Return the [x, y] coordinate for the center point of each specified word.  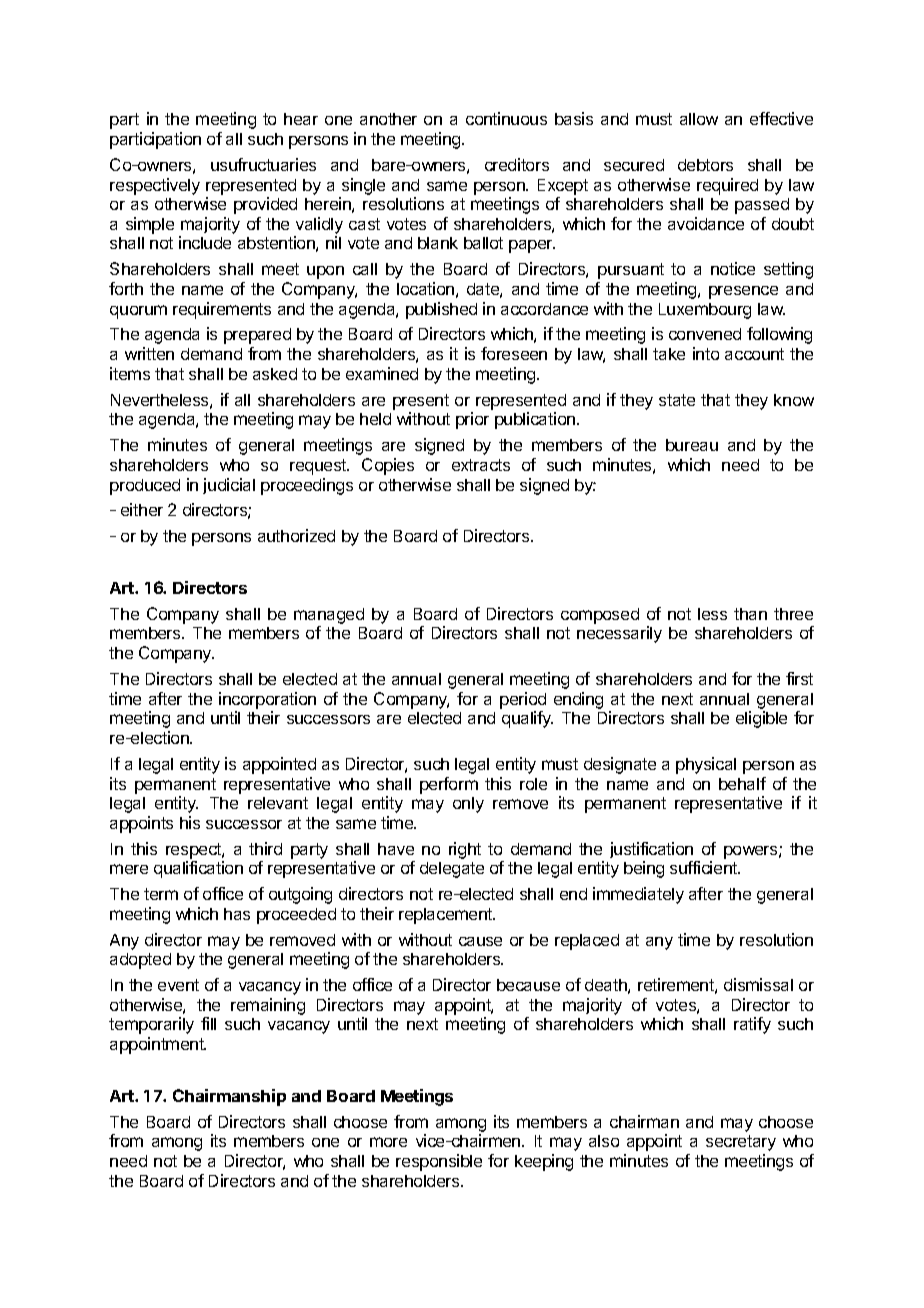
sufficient [705, 867]
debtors [705, 165]
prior [472, 420]
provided [265, 205]
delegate [452, 870]
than [750, 614]
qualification [198, 869]
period [523, 700]
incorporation [267, 700]
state [677, 400]
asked [275, 374]
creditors [517, 164]
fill [208, 1023]
